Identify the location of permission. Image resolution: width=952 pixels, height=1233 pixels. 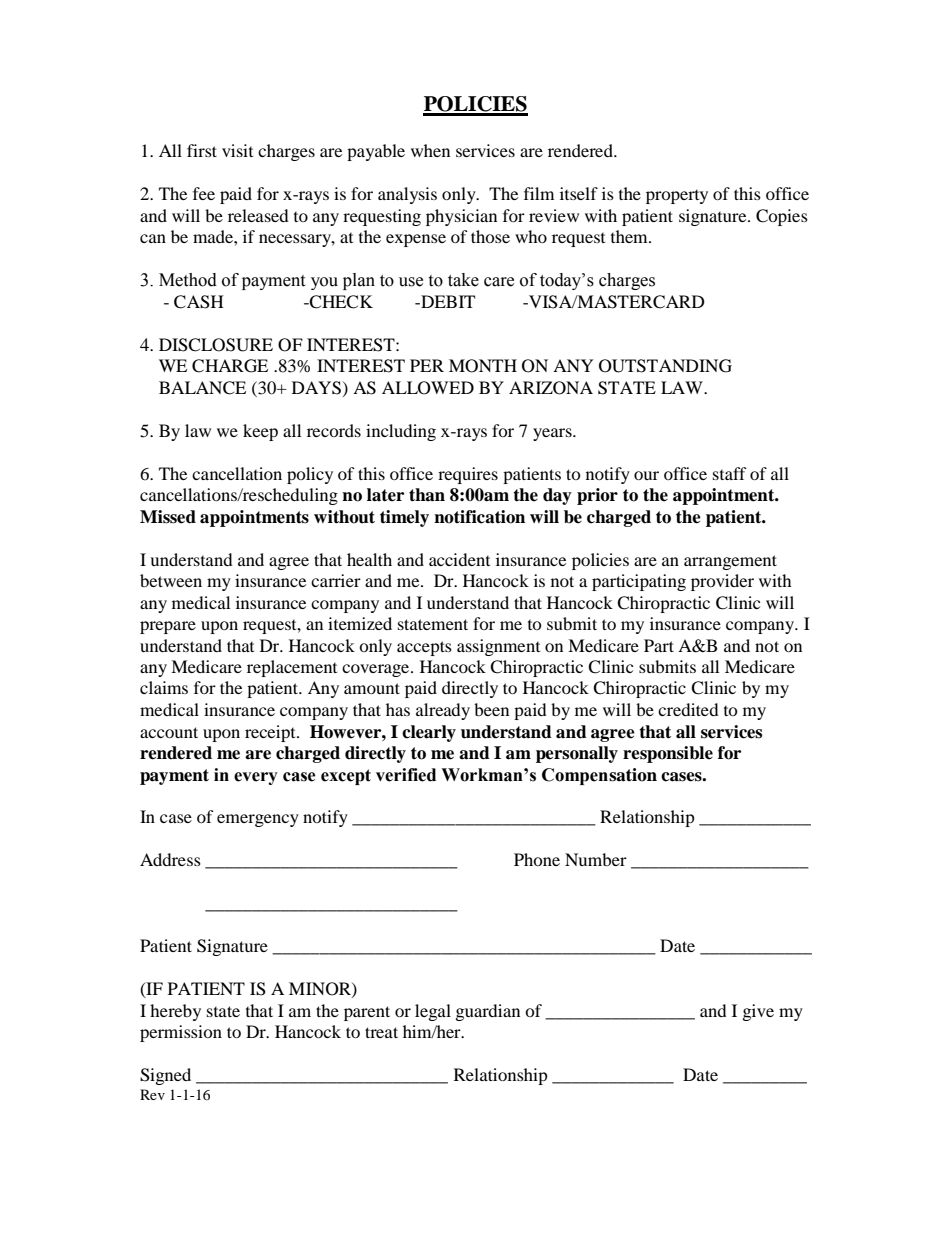
(181, 1033).
